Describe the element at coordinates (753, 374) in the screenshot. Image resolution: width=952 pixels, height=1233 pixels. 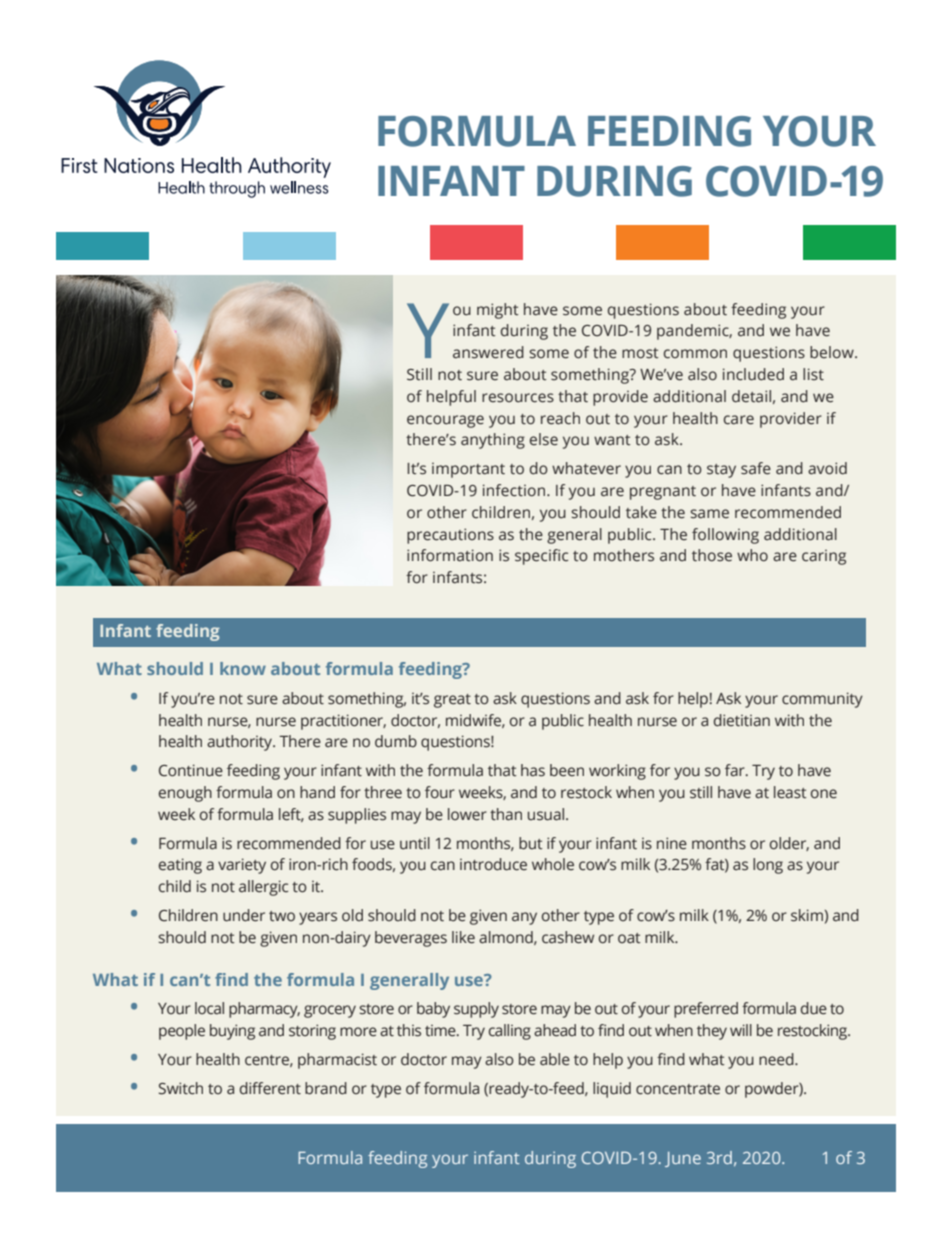
I see `included` at that location.
